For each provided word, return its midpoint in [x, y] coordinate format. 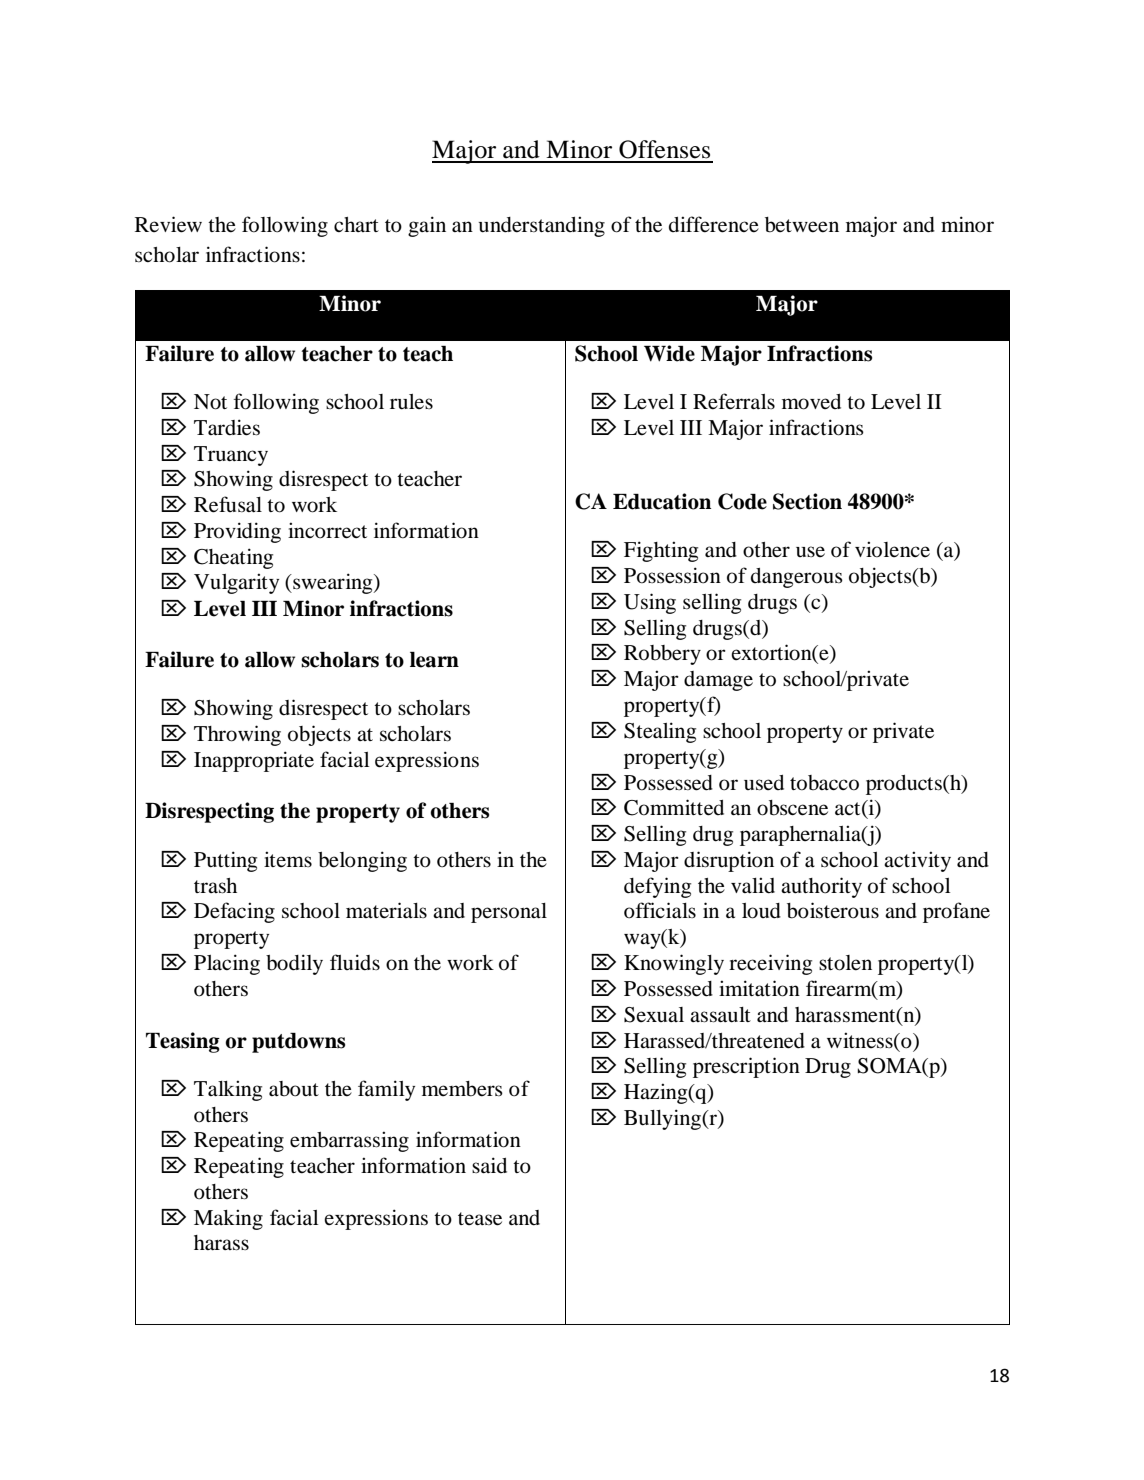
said [489, 1165]
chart [356, 224]
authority [821, 887]
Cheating [233, 558]
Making [228, 1219]
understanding [542, 226]
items [288, 859]
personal [509, 913]
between [802, 225]
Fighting [661, 551]
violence [892, 549]
